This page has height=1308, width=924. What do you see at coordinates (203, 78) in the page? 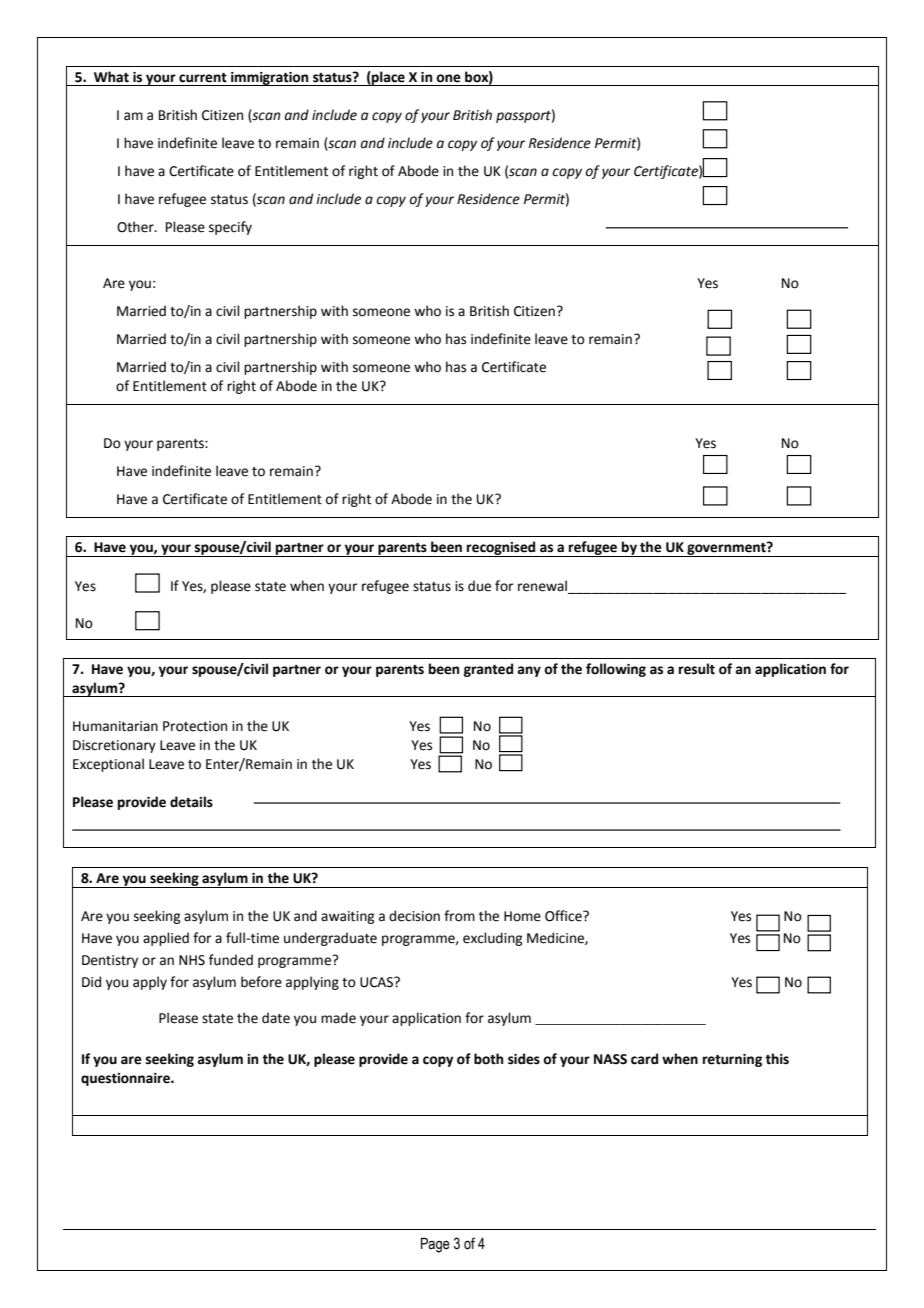
I see `current` at bounding box center [203, 78].
